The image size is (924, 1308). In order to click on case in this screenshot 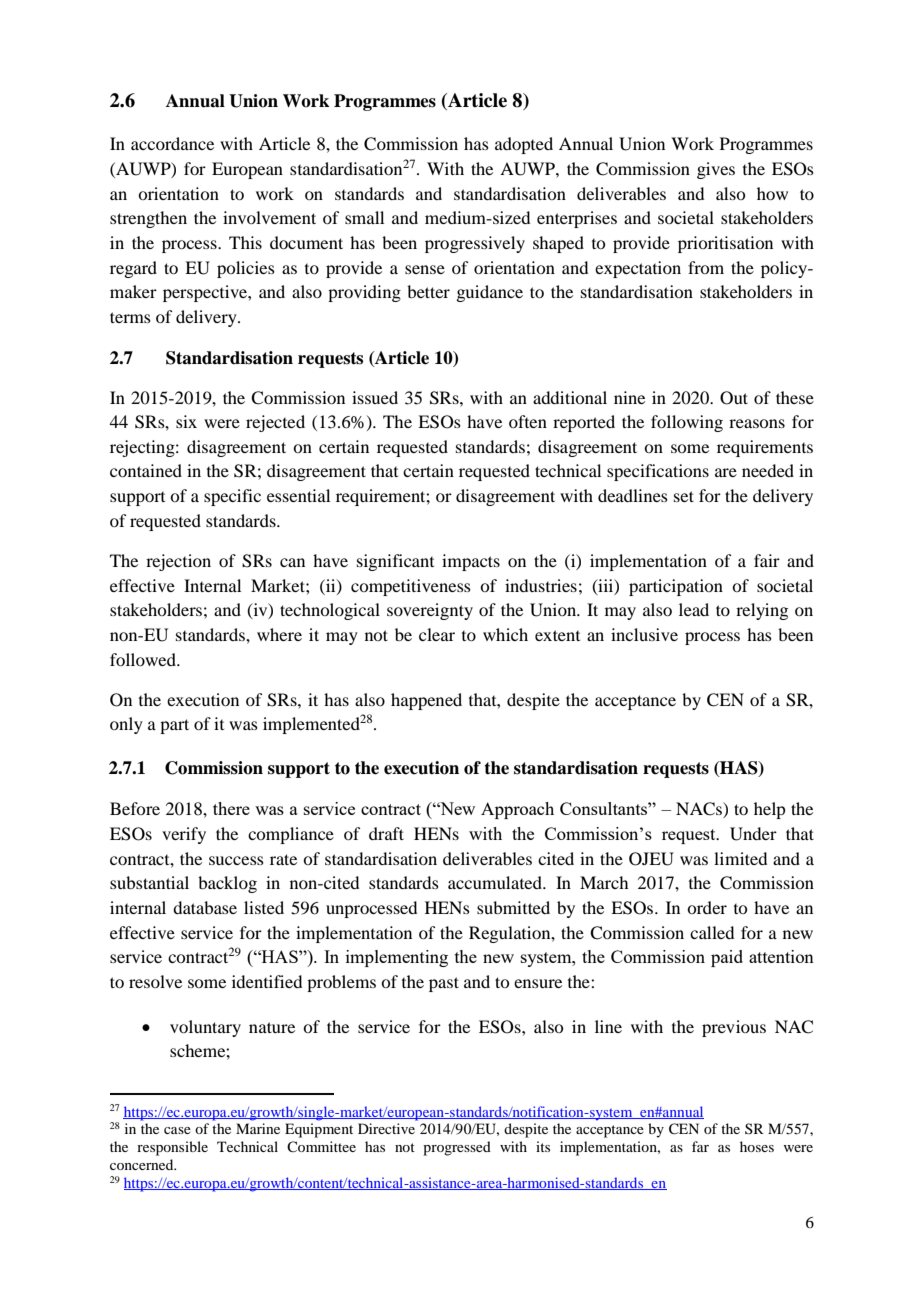, I will do `click(177, 1130)`.
